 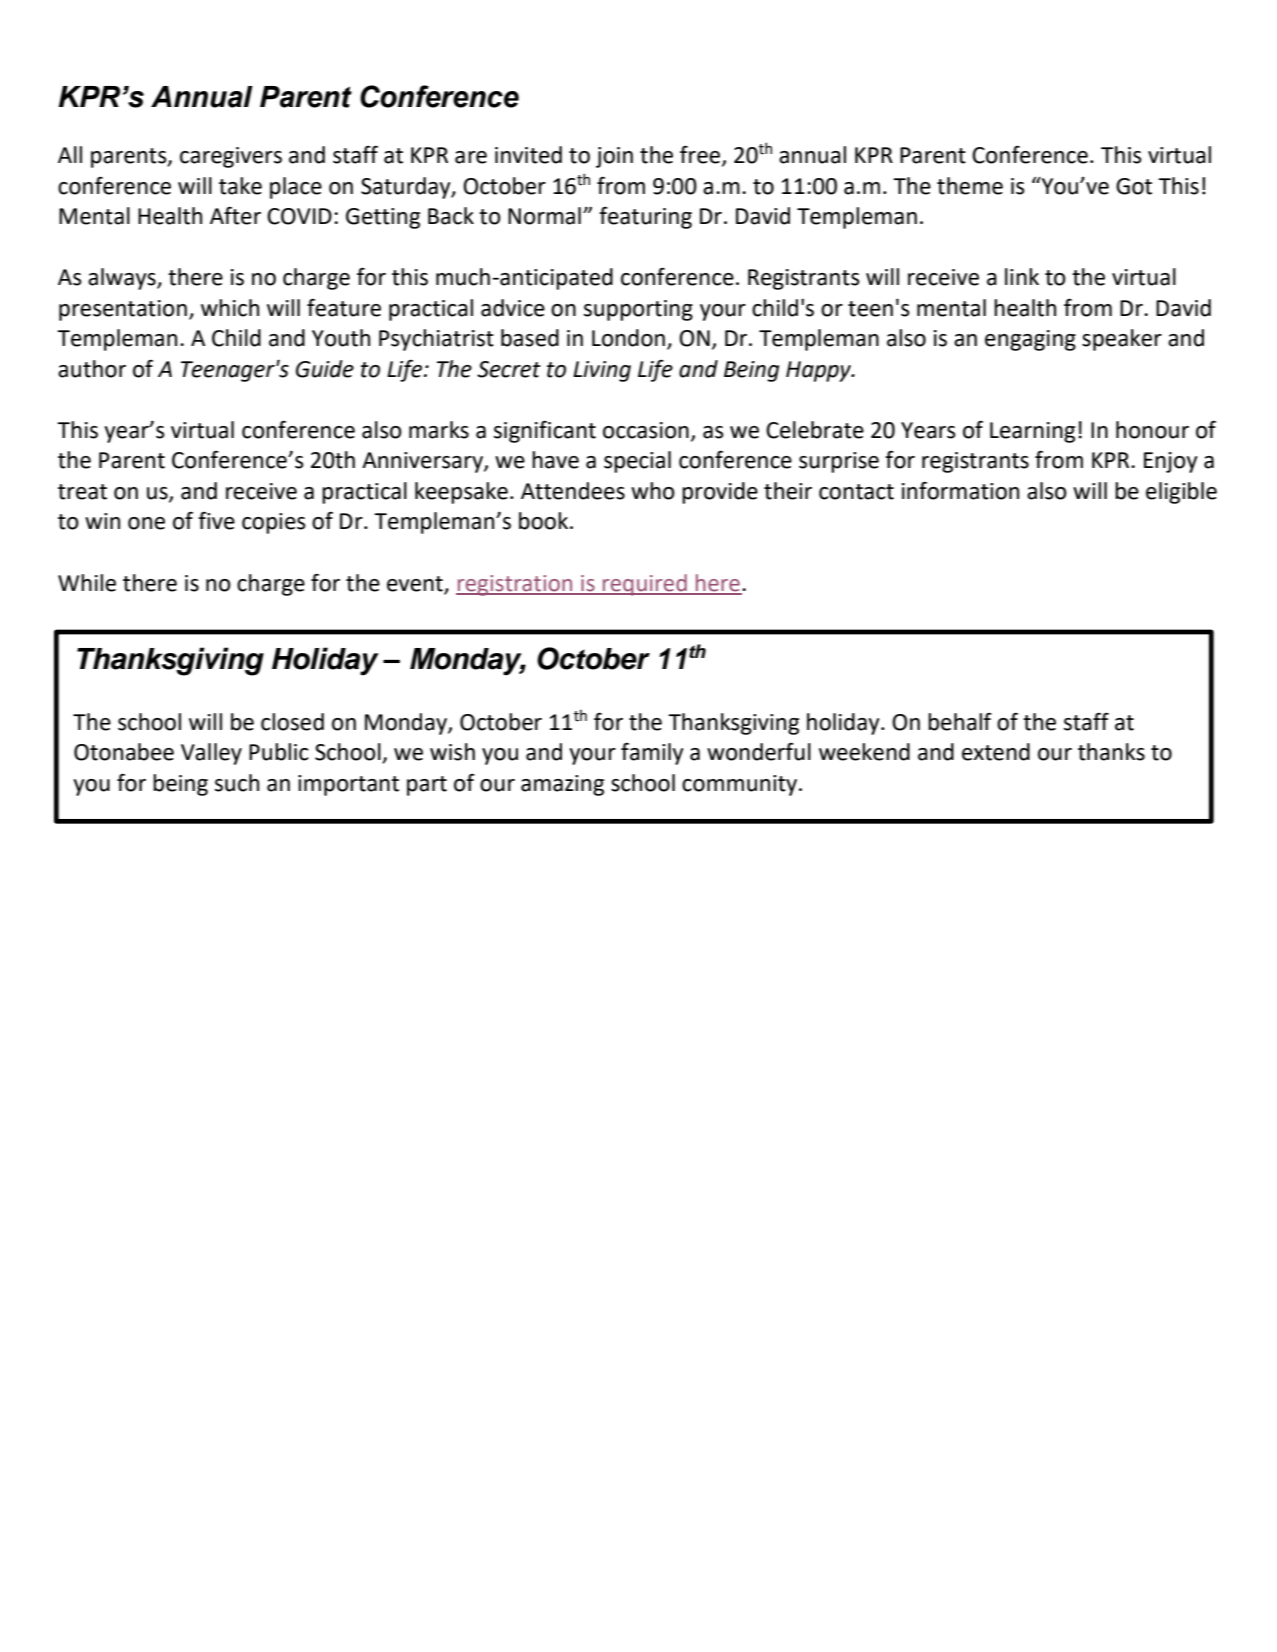 What do you see at coordinates (645, 585) in the screenshot?
I see `required` at bounding box center [645, 585].
